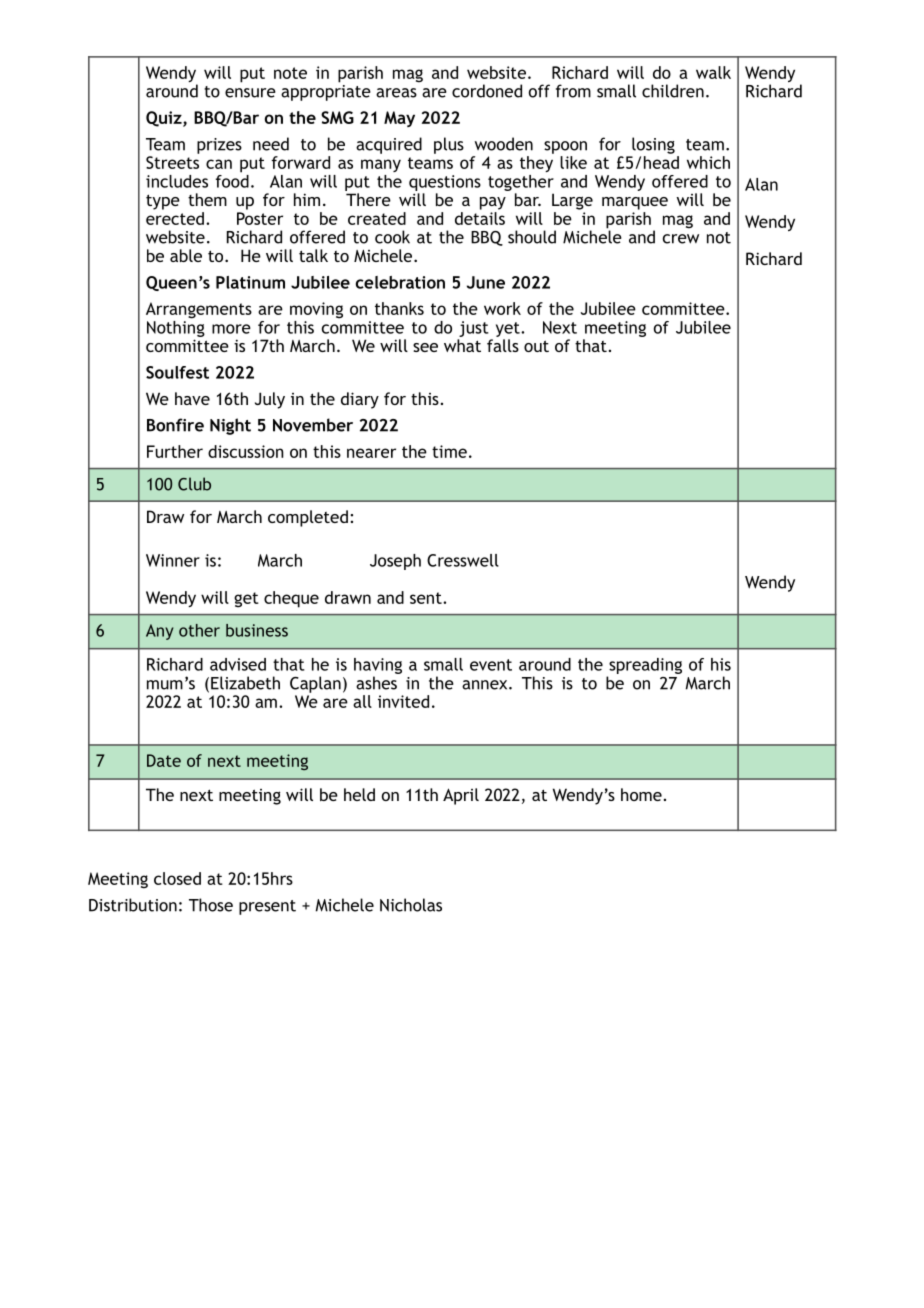  I want to click on other, so click(199, 630).
